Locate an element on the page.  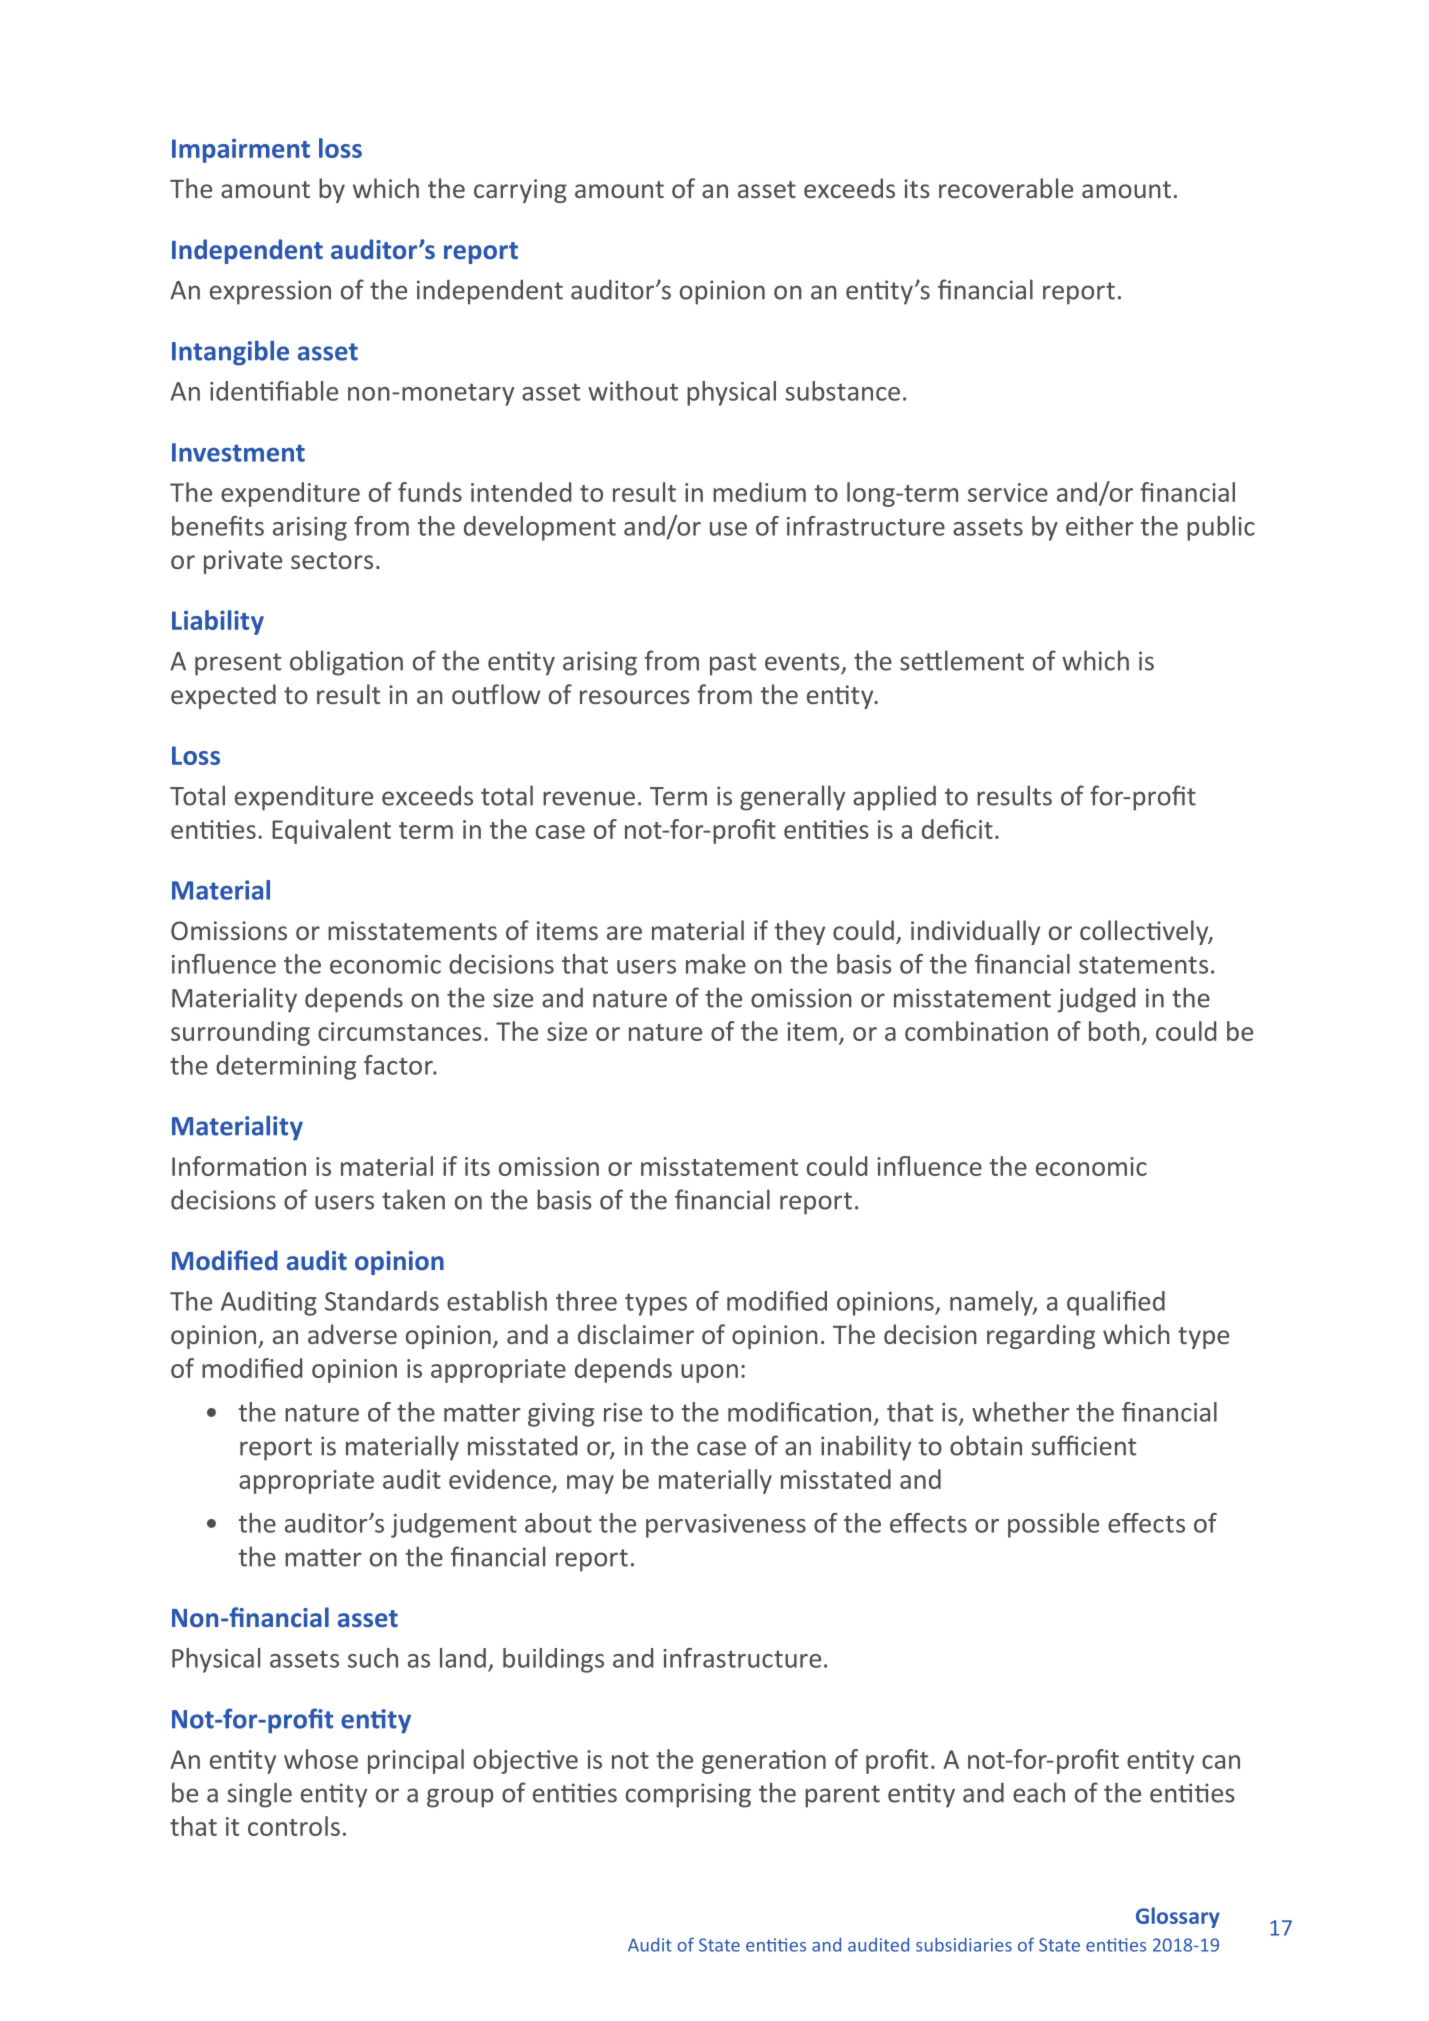
possible is located at coordinates (1053, 1525).
